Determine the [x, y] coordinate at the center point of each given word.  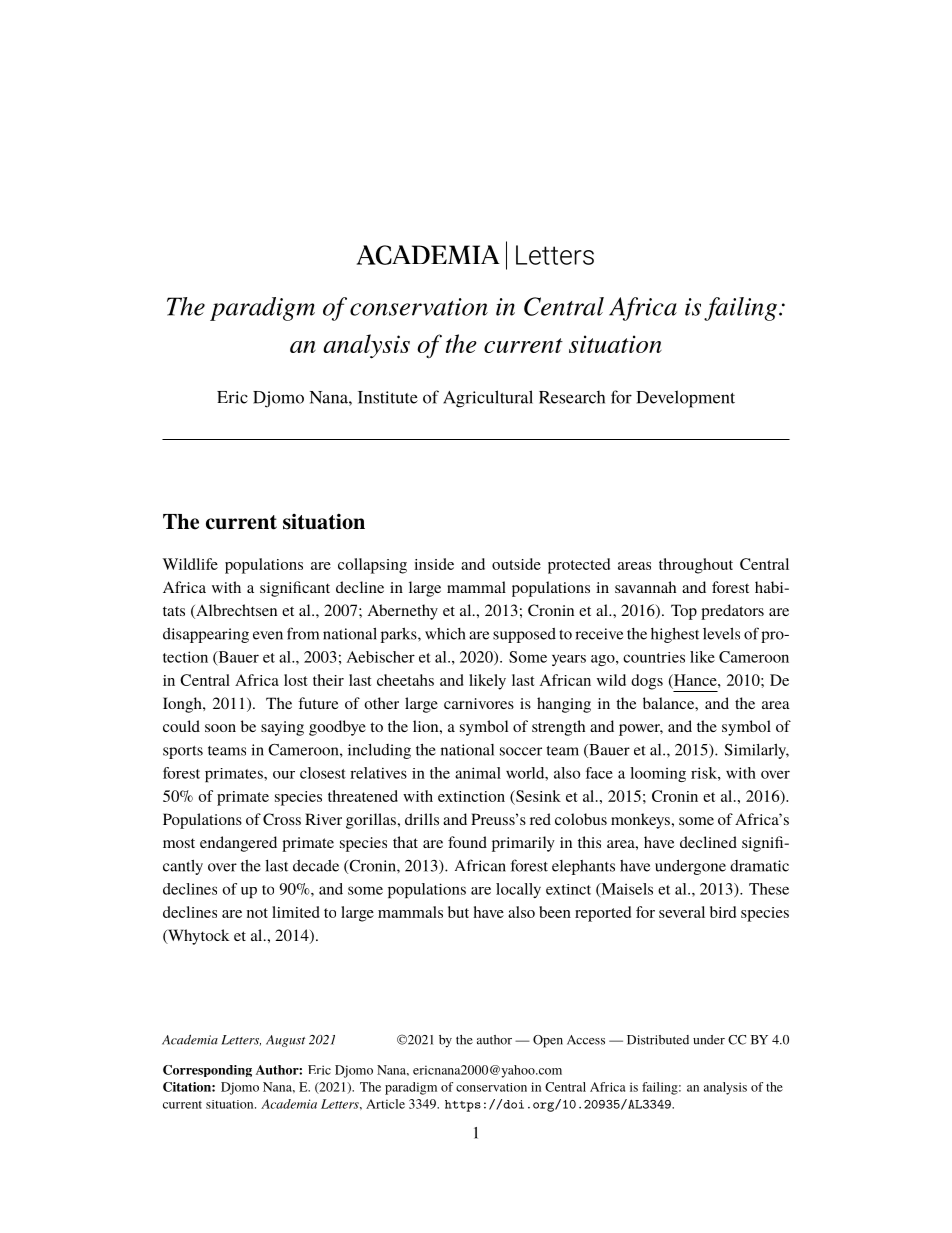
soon [220, 728]
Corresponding [207, 1071]
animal [478, 773]
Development [685, 399]
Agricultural [488, 399]
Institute [388, 397]
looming [658, 774]
